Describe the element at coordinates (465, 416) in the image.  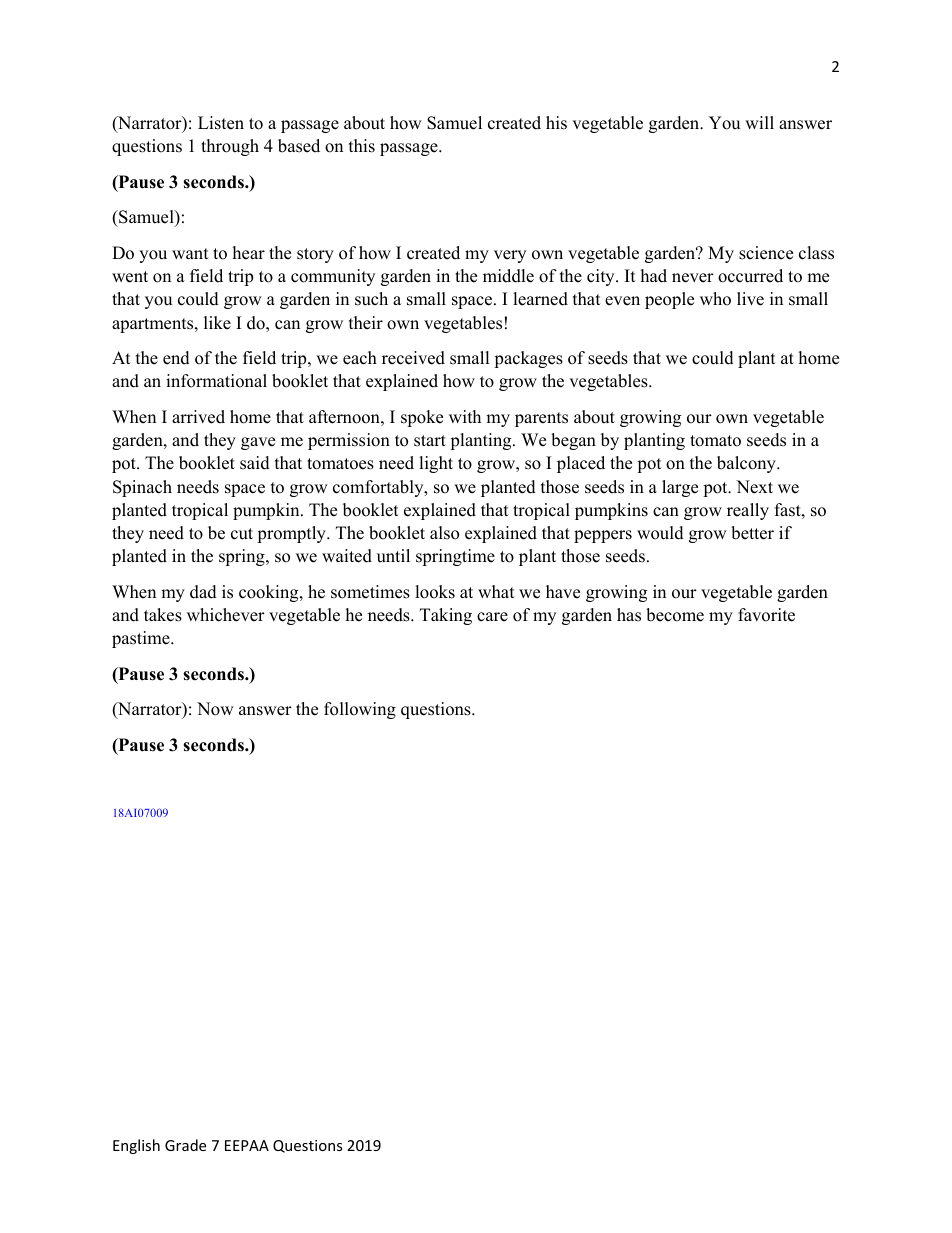
I see `with` at that location.
